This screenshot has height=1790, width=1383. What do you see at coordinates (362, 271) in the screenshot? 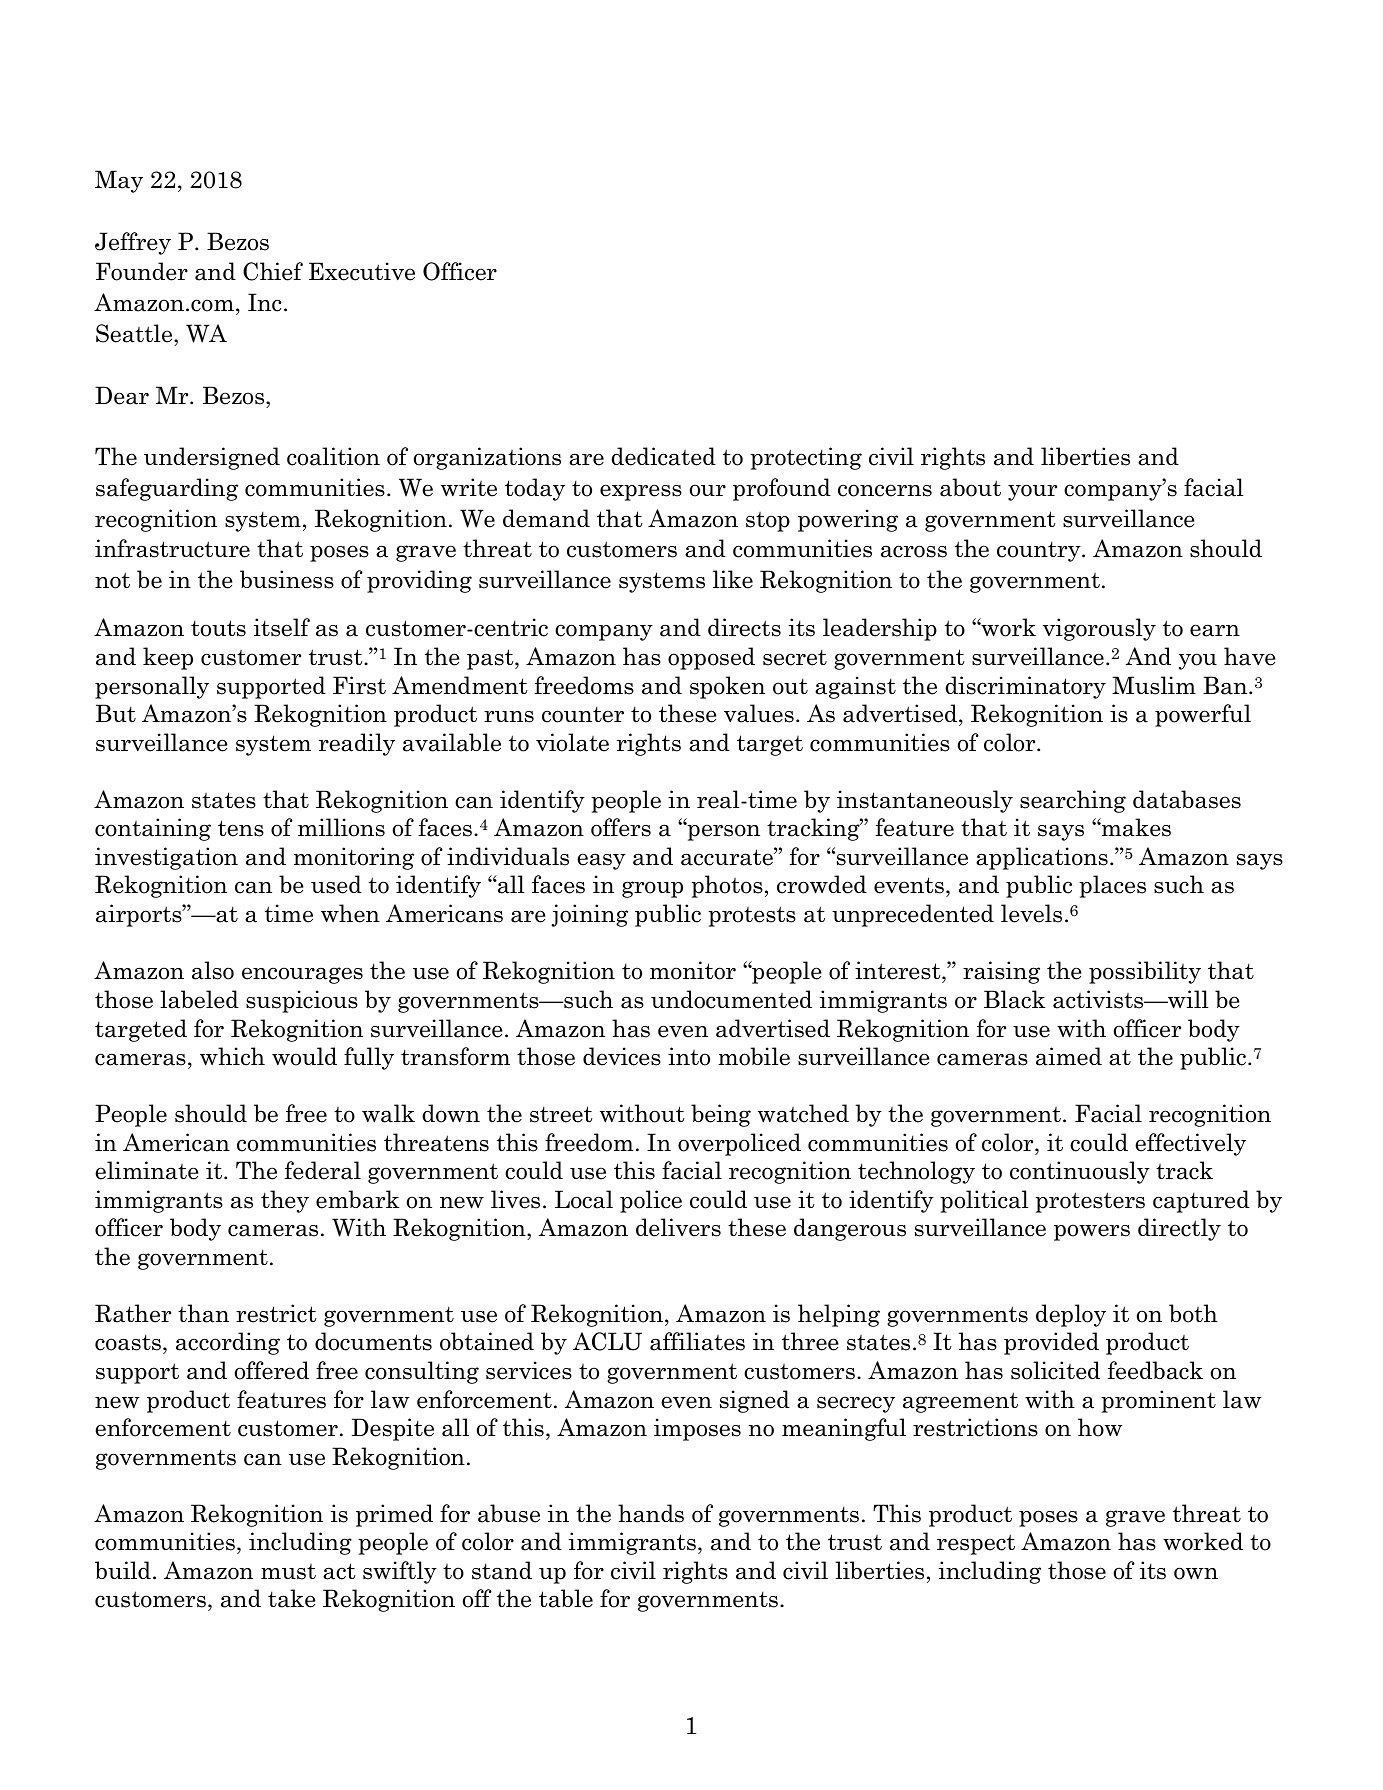
I see `Executive` at bounding box center [362, 271].
